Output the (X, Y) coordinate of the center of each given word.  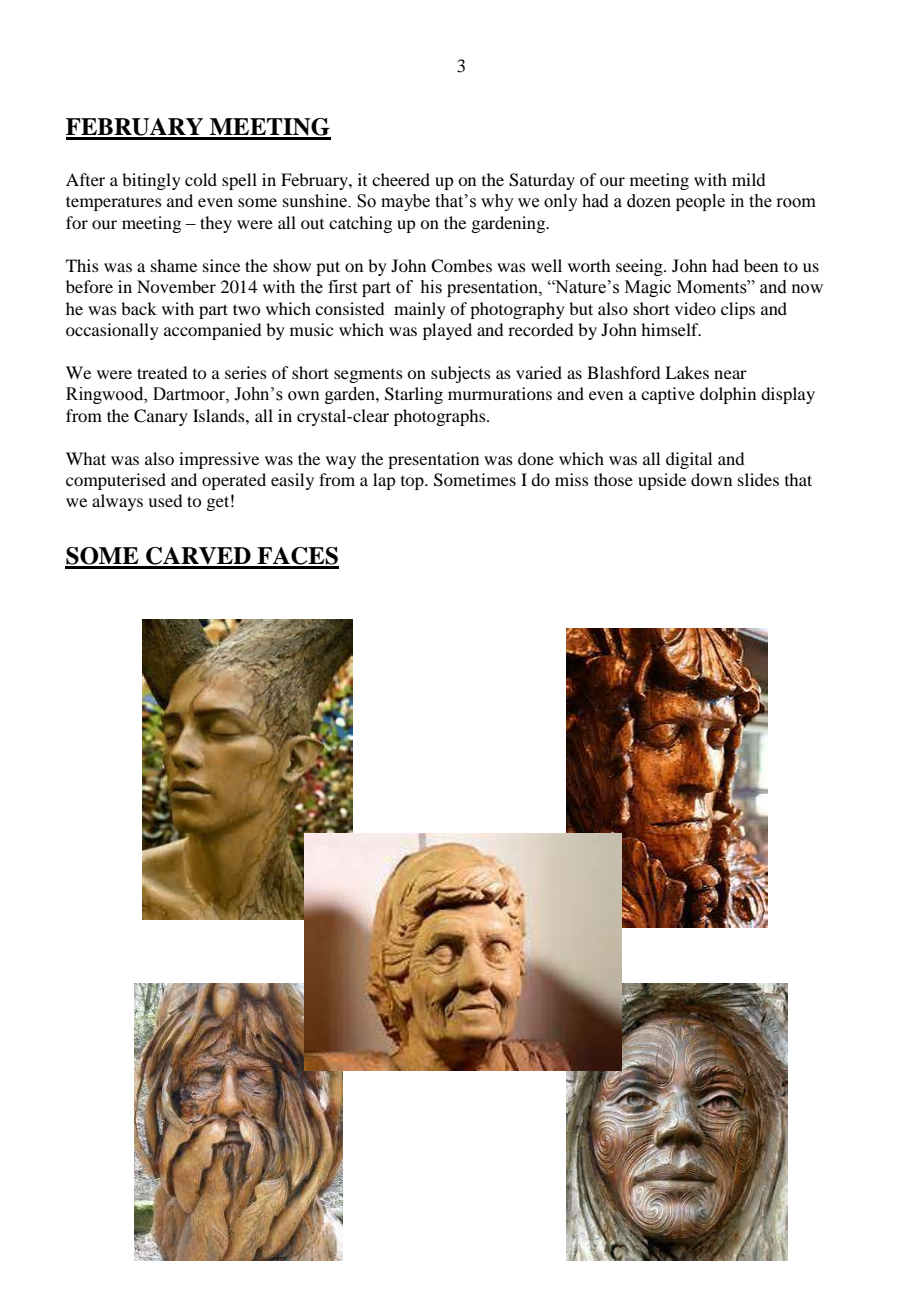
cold (201, 179)
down (711, 479)
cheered (401, 179)
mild (748, 179)
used (165, 500)
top (413, 483)
